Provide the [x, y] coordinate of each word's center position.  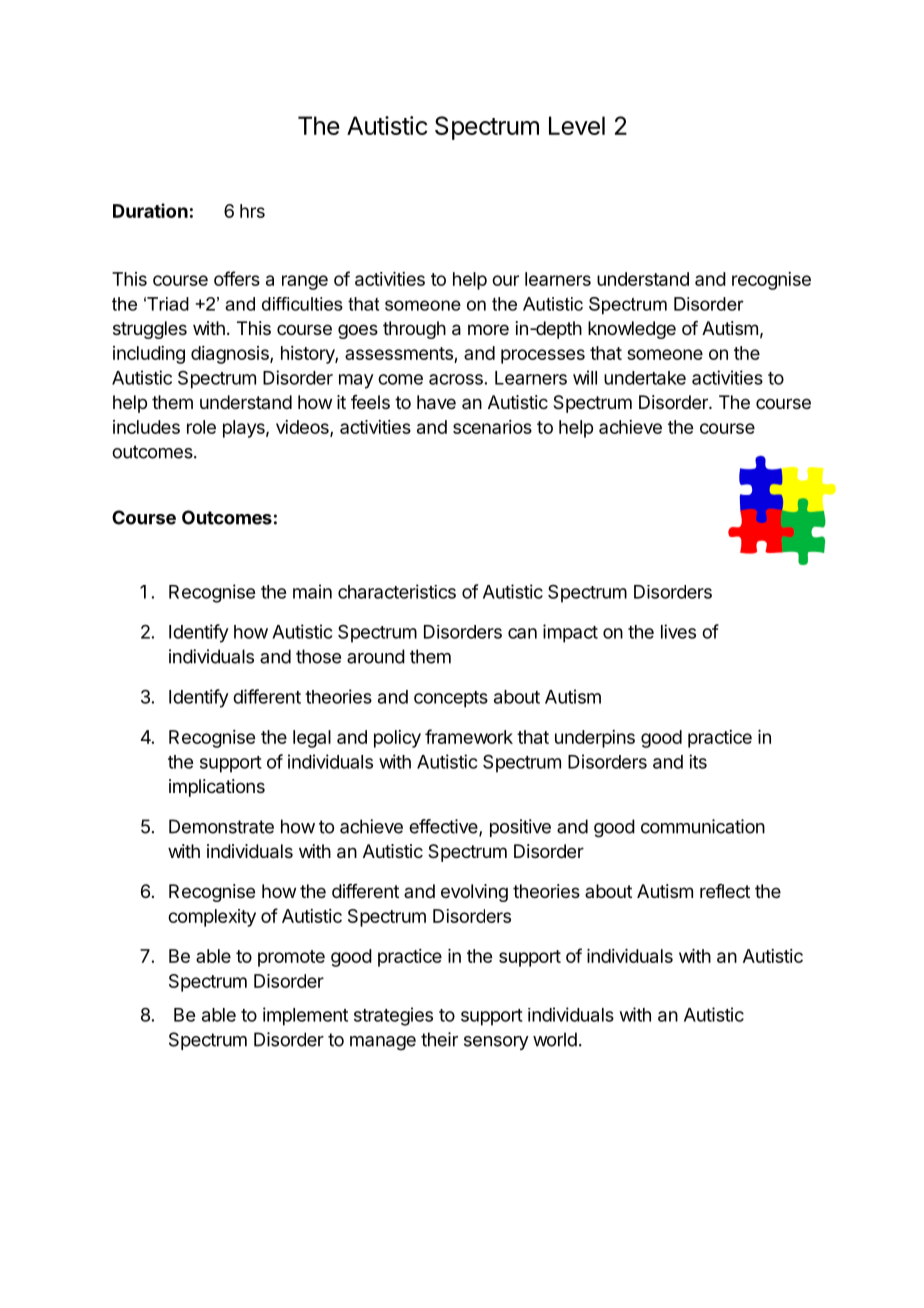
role [201, 427]
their [439, 1039]
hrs [252, 211]
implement [305, 1016]
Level [577, 125]
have [436, 402]
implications [217, 788]
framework [469, 736]
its [698, 761]
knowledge [632, 330]
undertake [645, 378]
